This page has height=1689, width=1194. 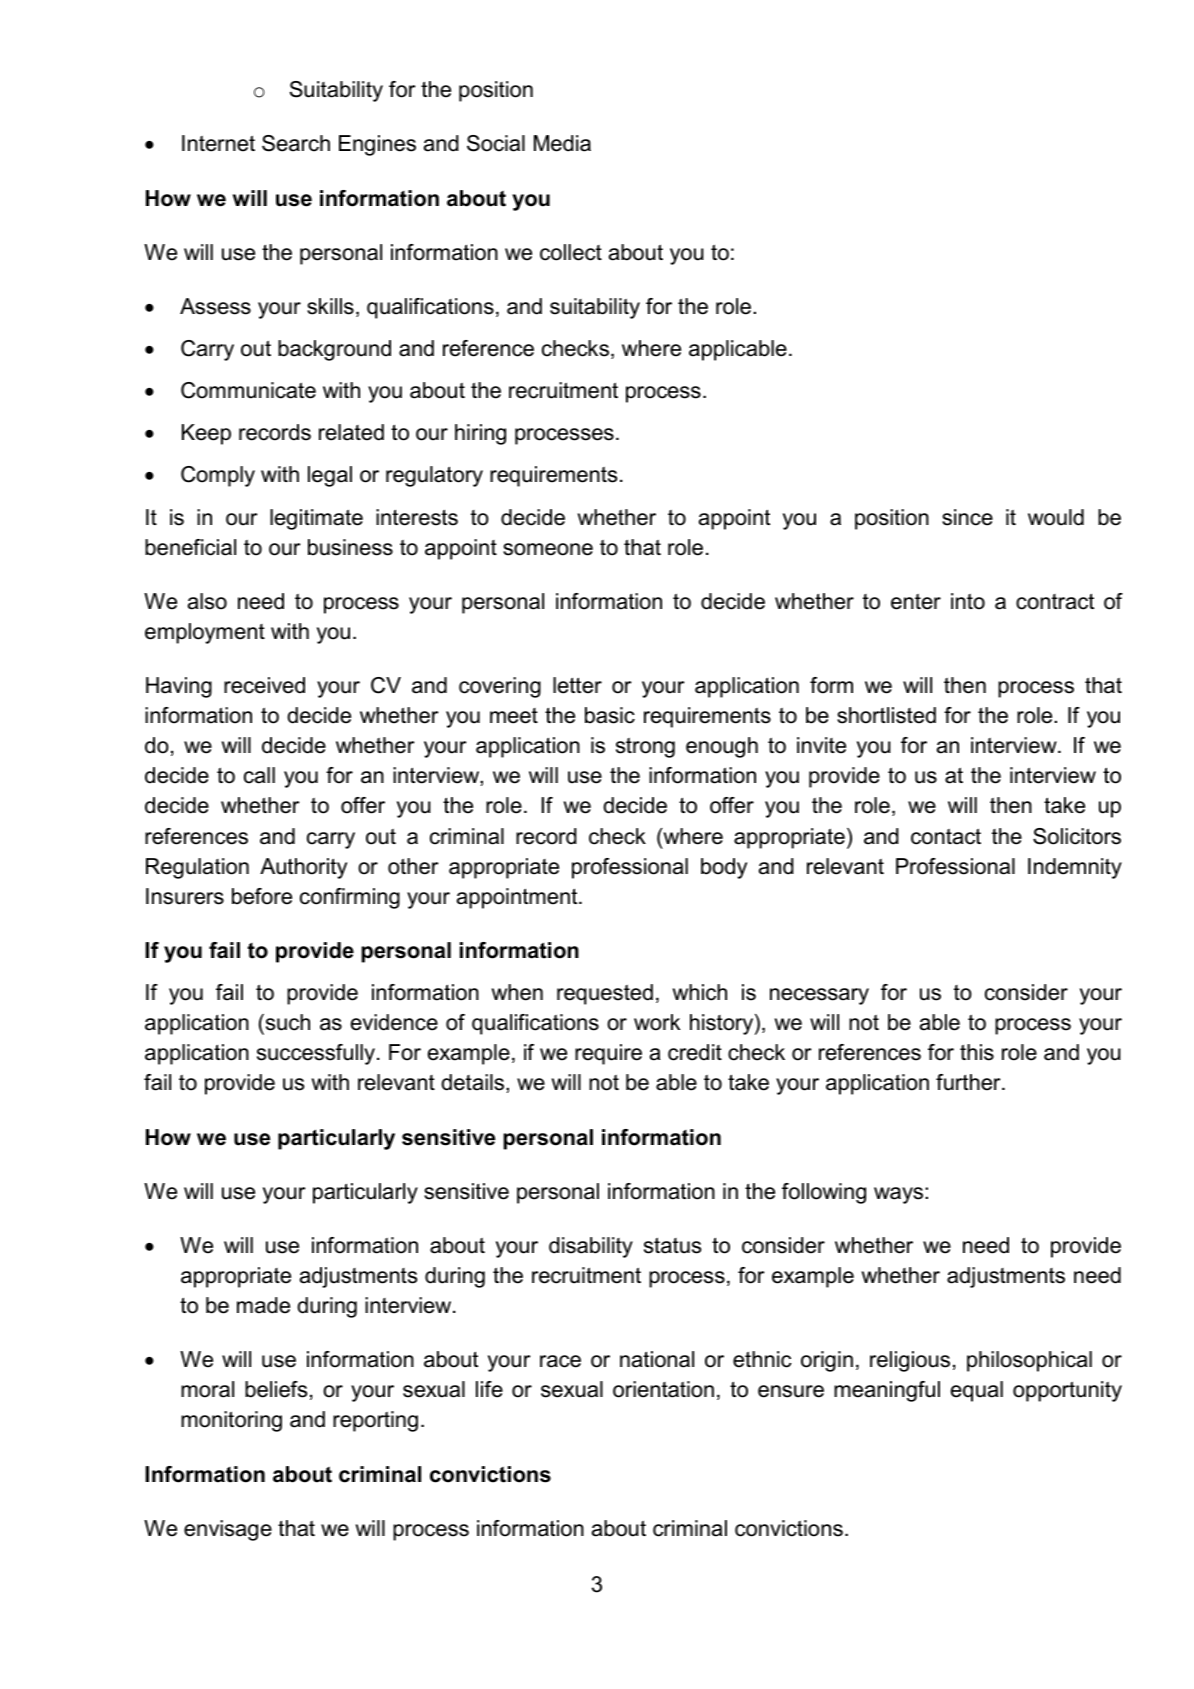 What do you see at coordinates (296, 143) in the page?
I see `Search` at bounding box center [296, 143].
